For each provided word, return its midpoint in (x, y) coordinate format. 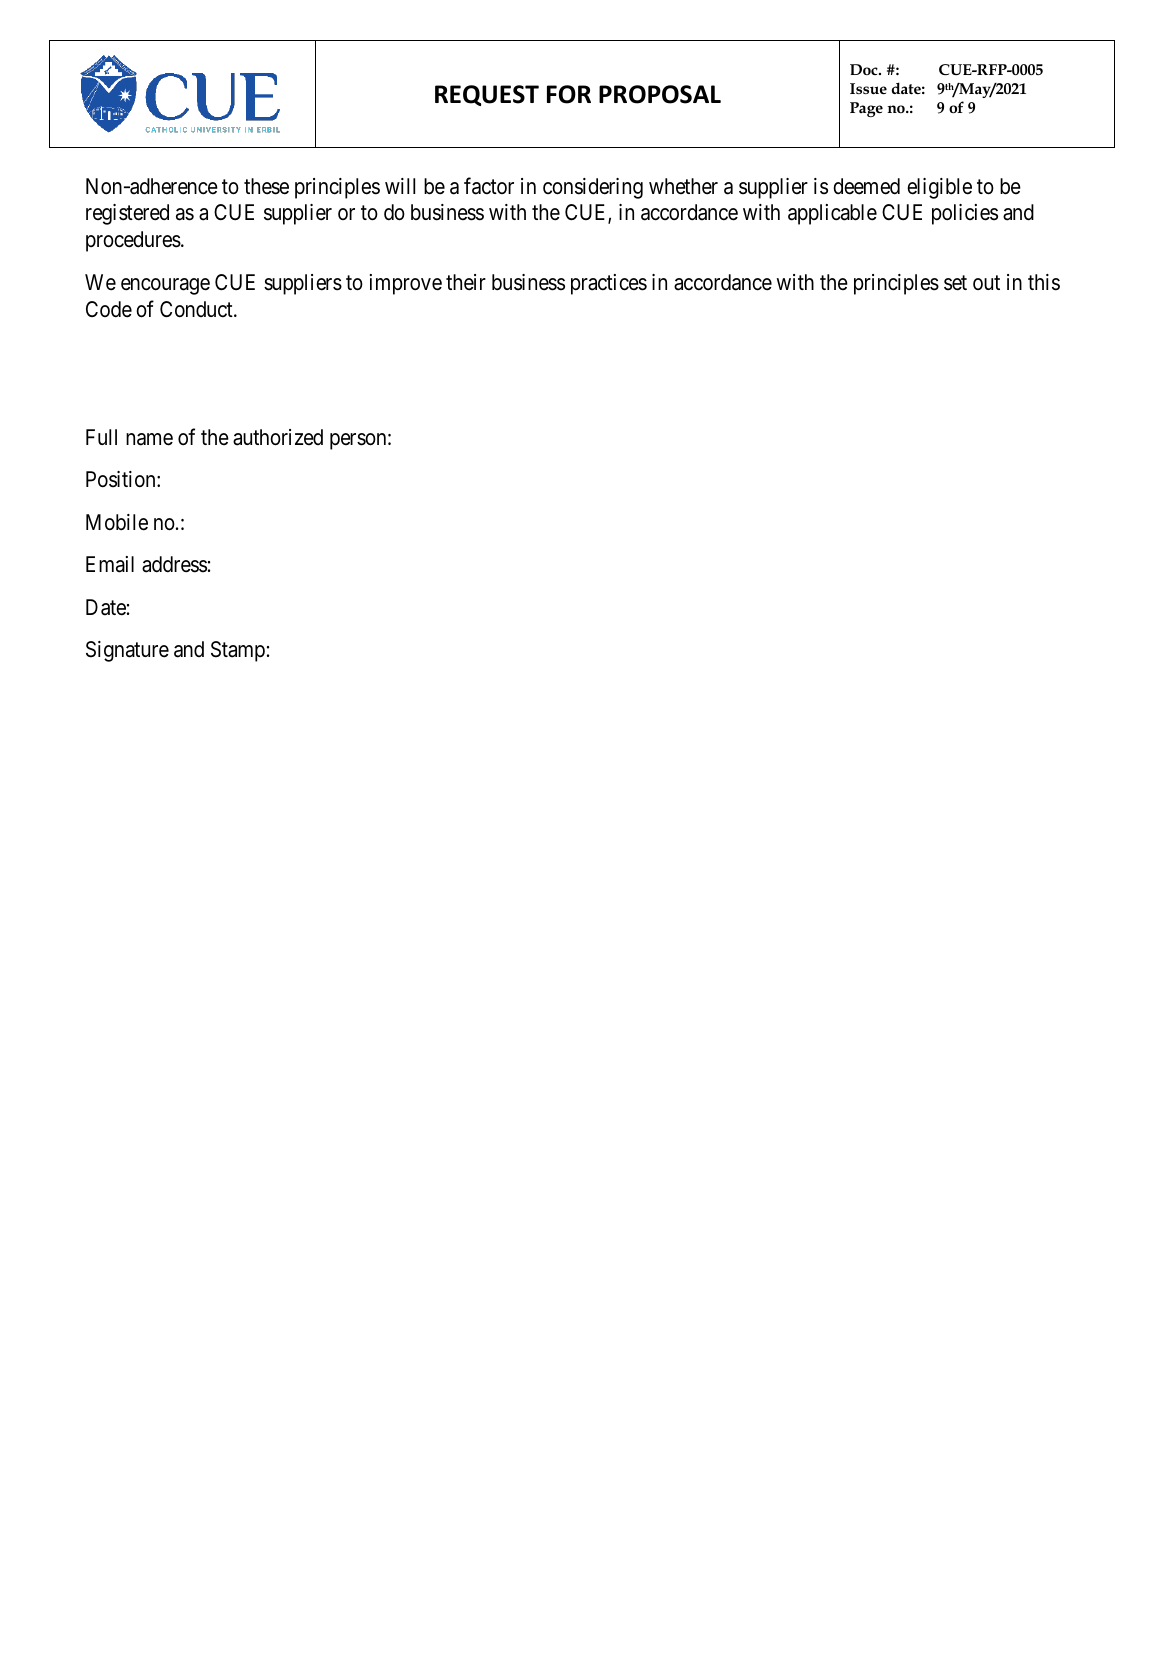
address (174, 564)
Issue (868, 88)
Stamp (238, 651)
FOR (569, 94)
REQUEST (487, 95)
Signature (127, 651)
